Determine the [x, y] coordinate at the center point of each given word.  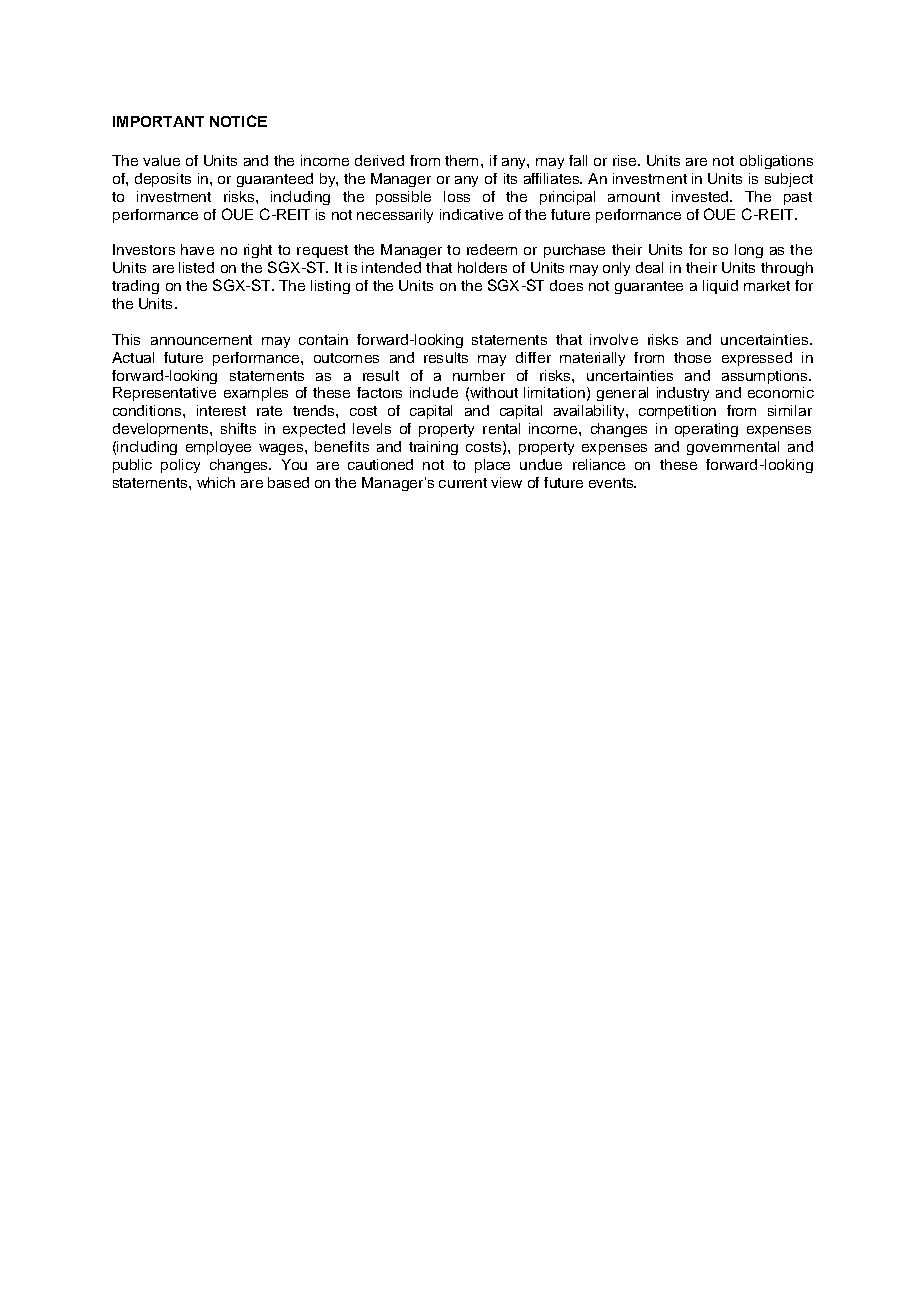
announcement [201, 340]
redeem [492, 249]
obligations [776, 162]
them [461, 160]
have [197, 249]
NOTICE [238, 121]
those [692, 357]
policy [180, 466]
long [749, 251]
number [479, 375]
